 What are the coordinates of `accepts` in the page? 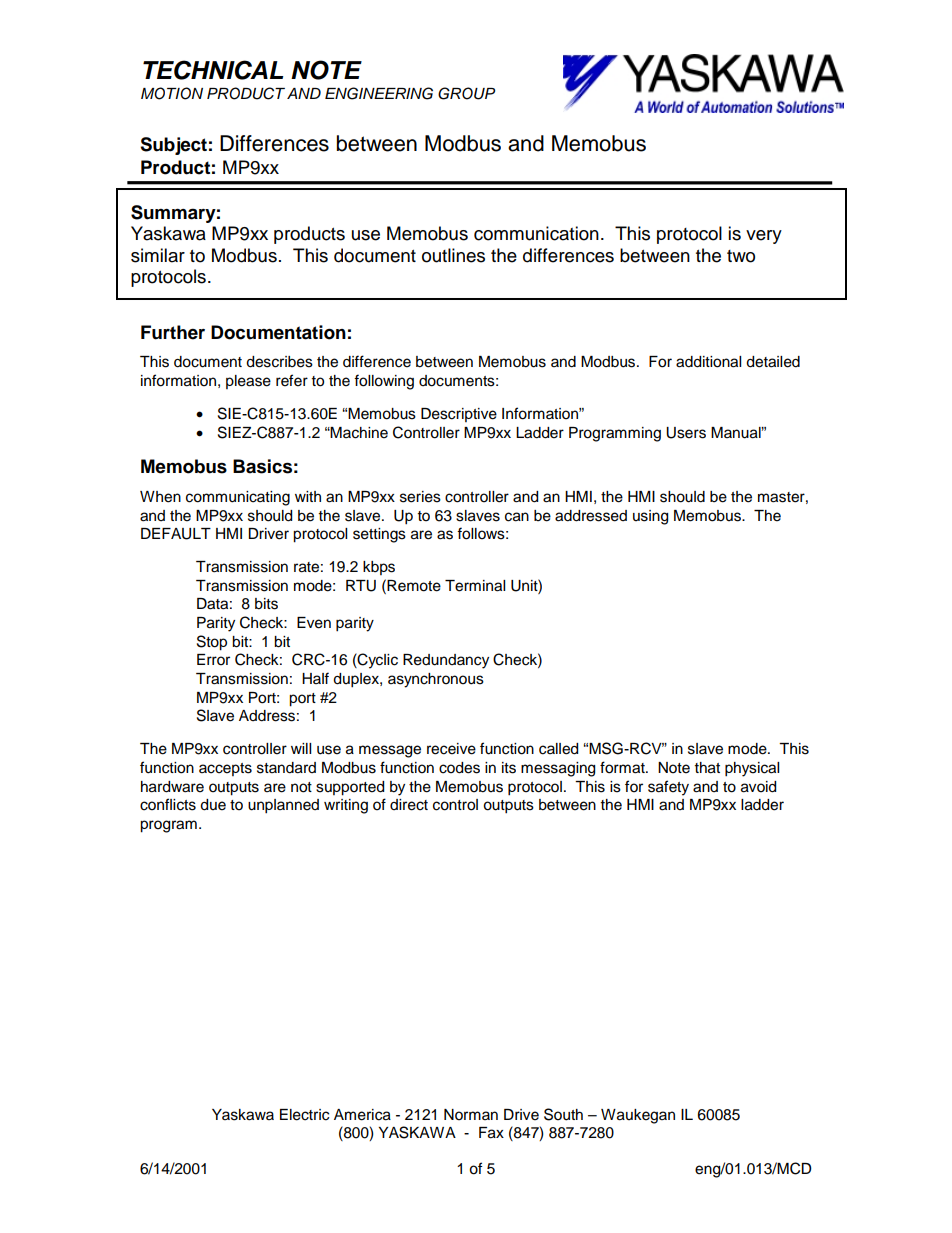 It's located at (225, 769).
